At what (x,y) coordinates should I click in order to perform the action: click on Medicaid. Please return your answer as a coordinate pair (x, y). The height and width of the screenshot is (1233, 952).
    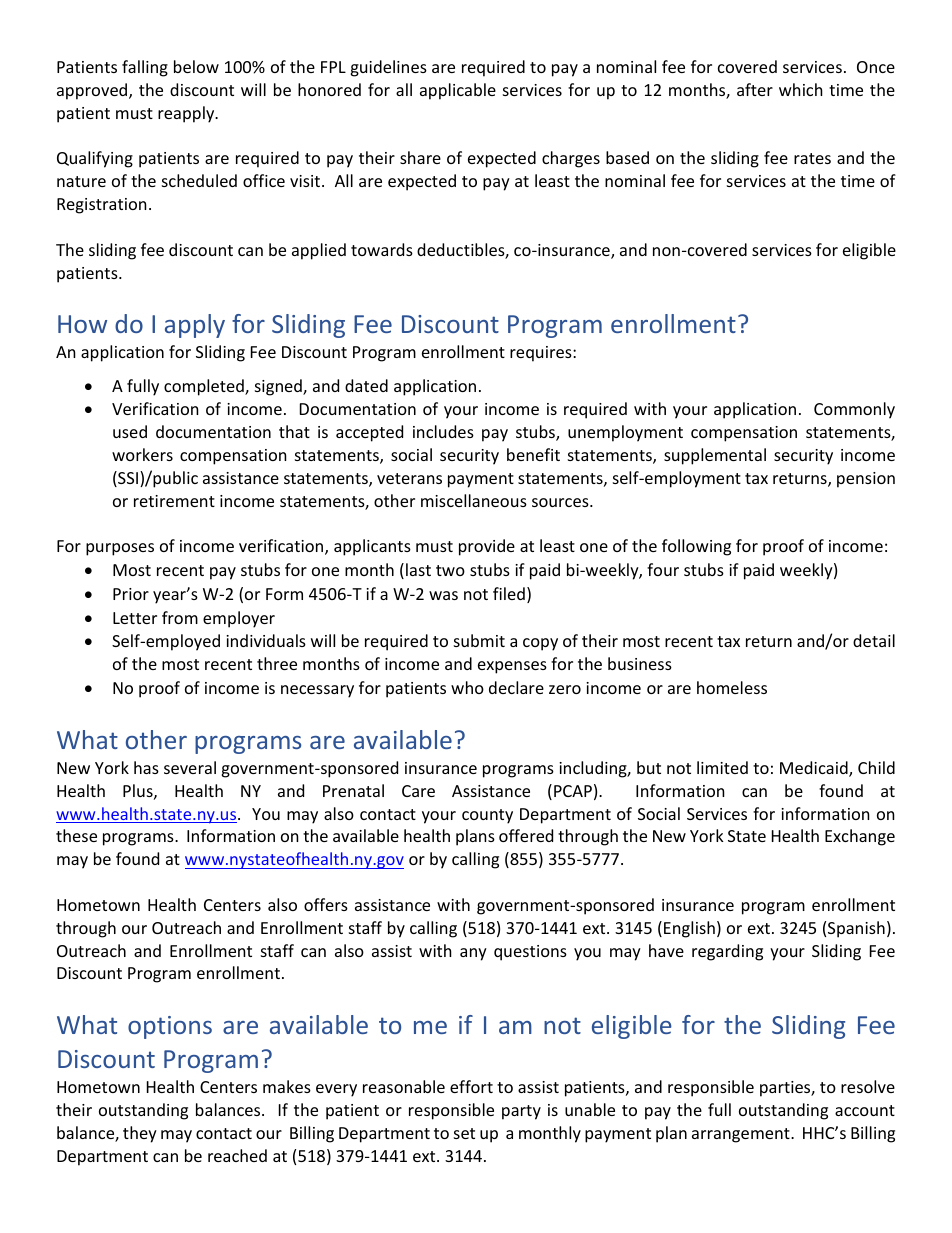
    Looking at the image, I should click on (815, 769).
